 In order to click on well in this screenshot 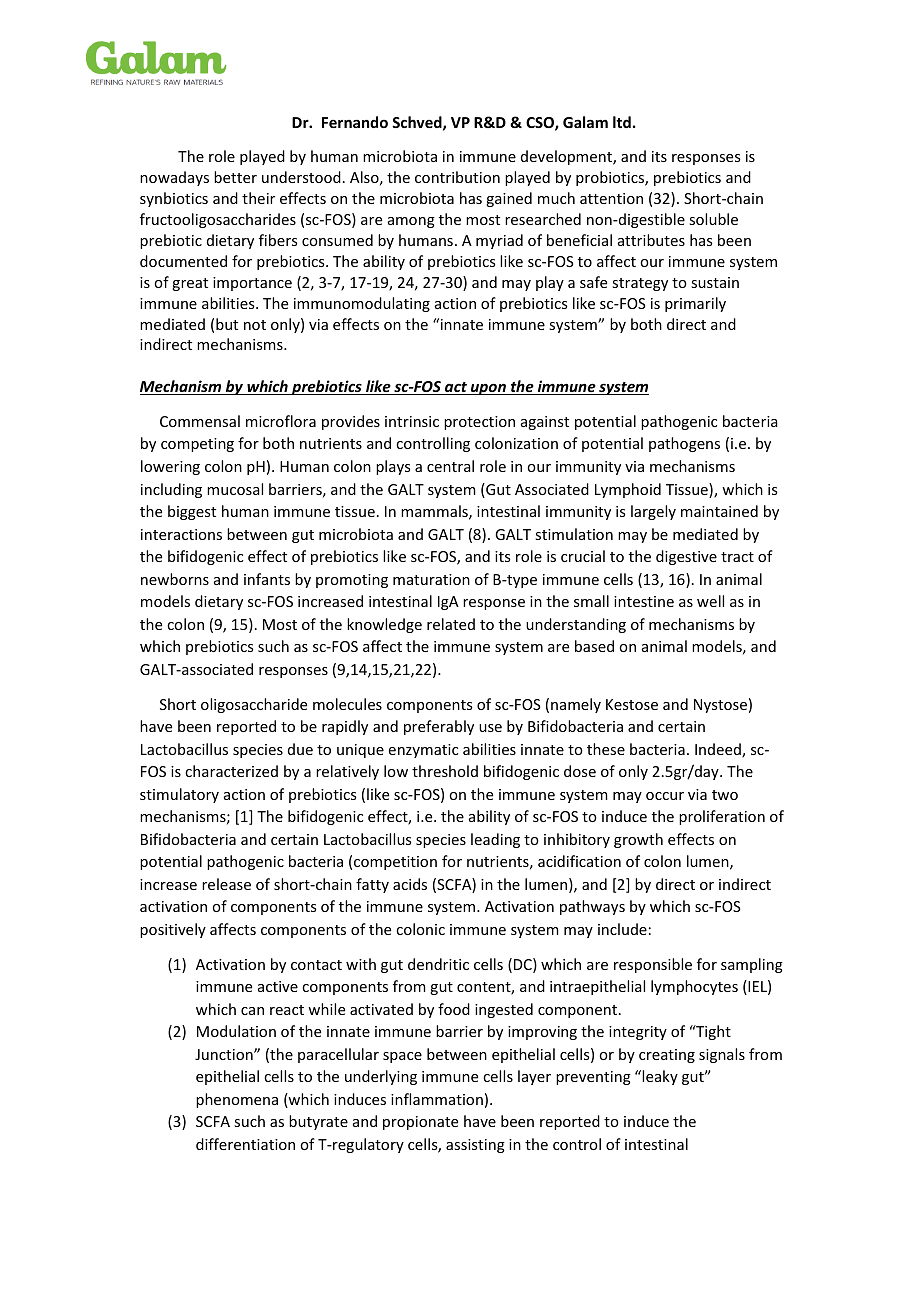, I will do `click(710, 601)`.
